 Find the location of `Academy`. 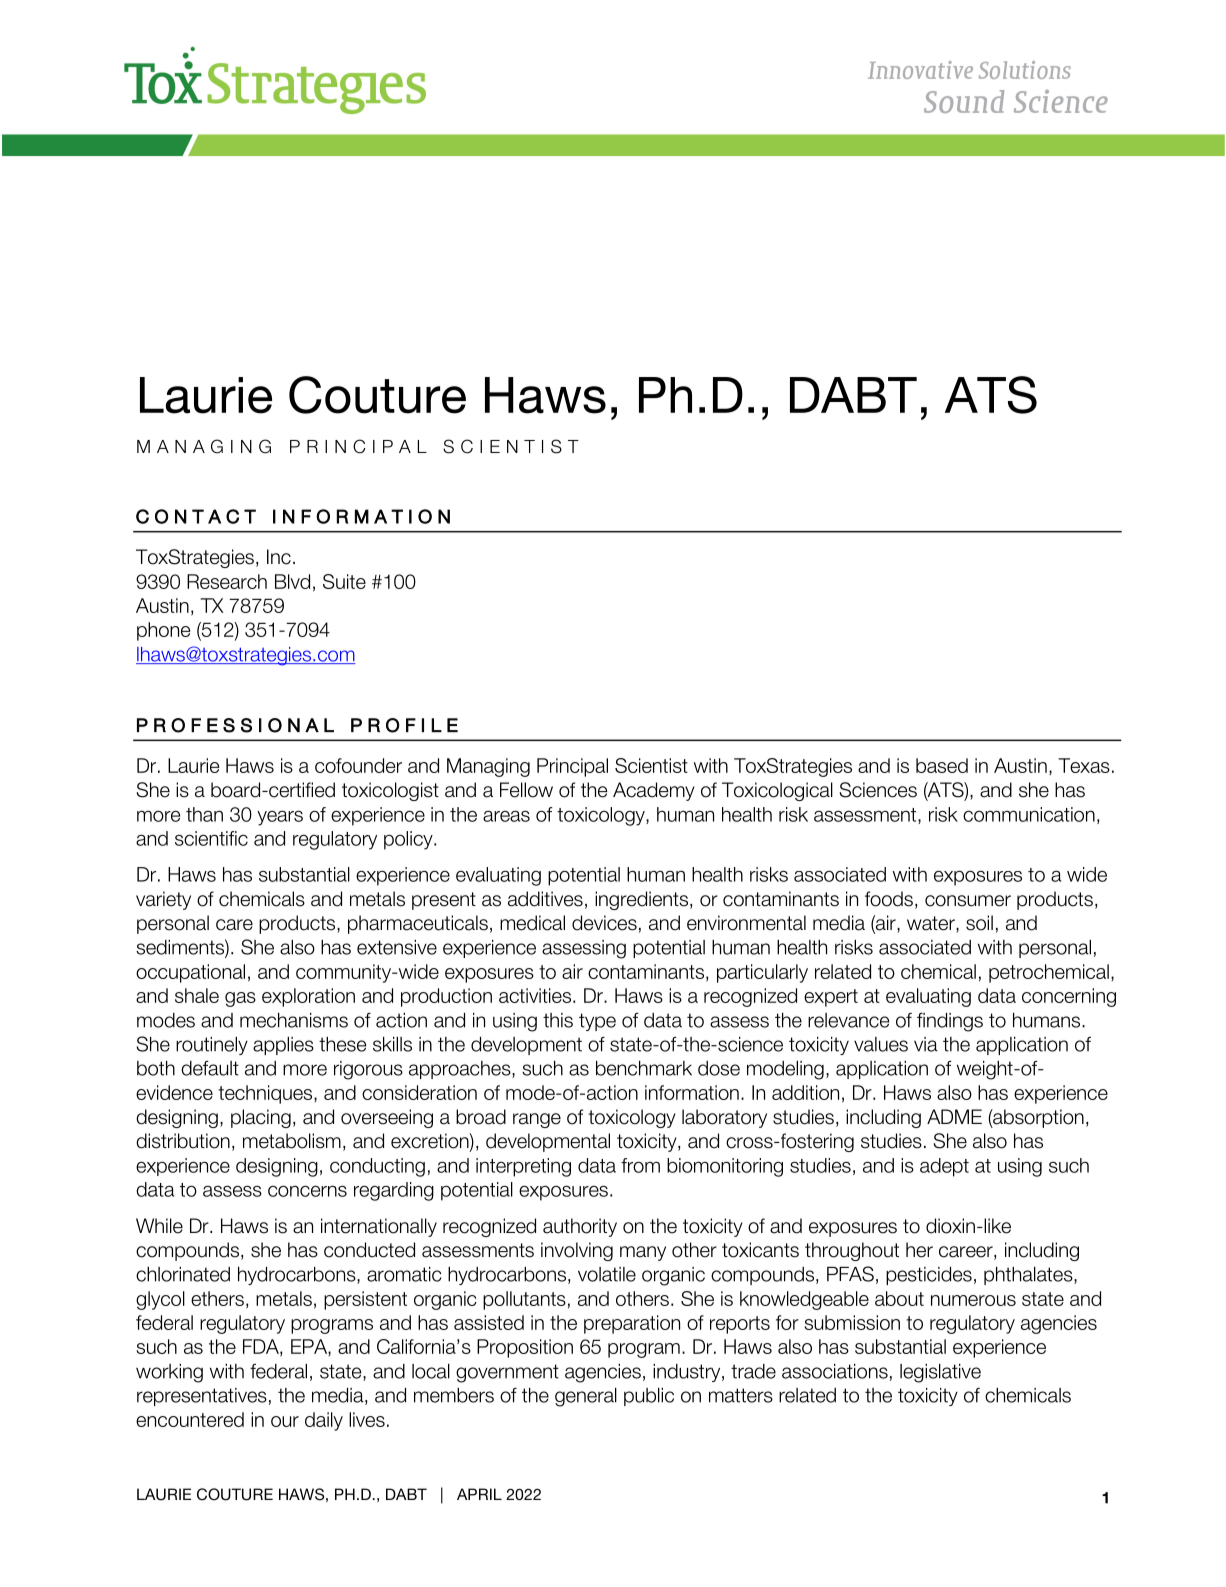

Academy is located at coordinates (654, 791).
